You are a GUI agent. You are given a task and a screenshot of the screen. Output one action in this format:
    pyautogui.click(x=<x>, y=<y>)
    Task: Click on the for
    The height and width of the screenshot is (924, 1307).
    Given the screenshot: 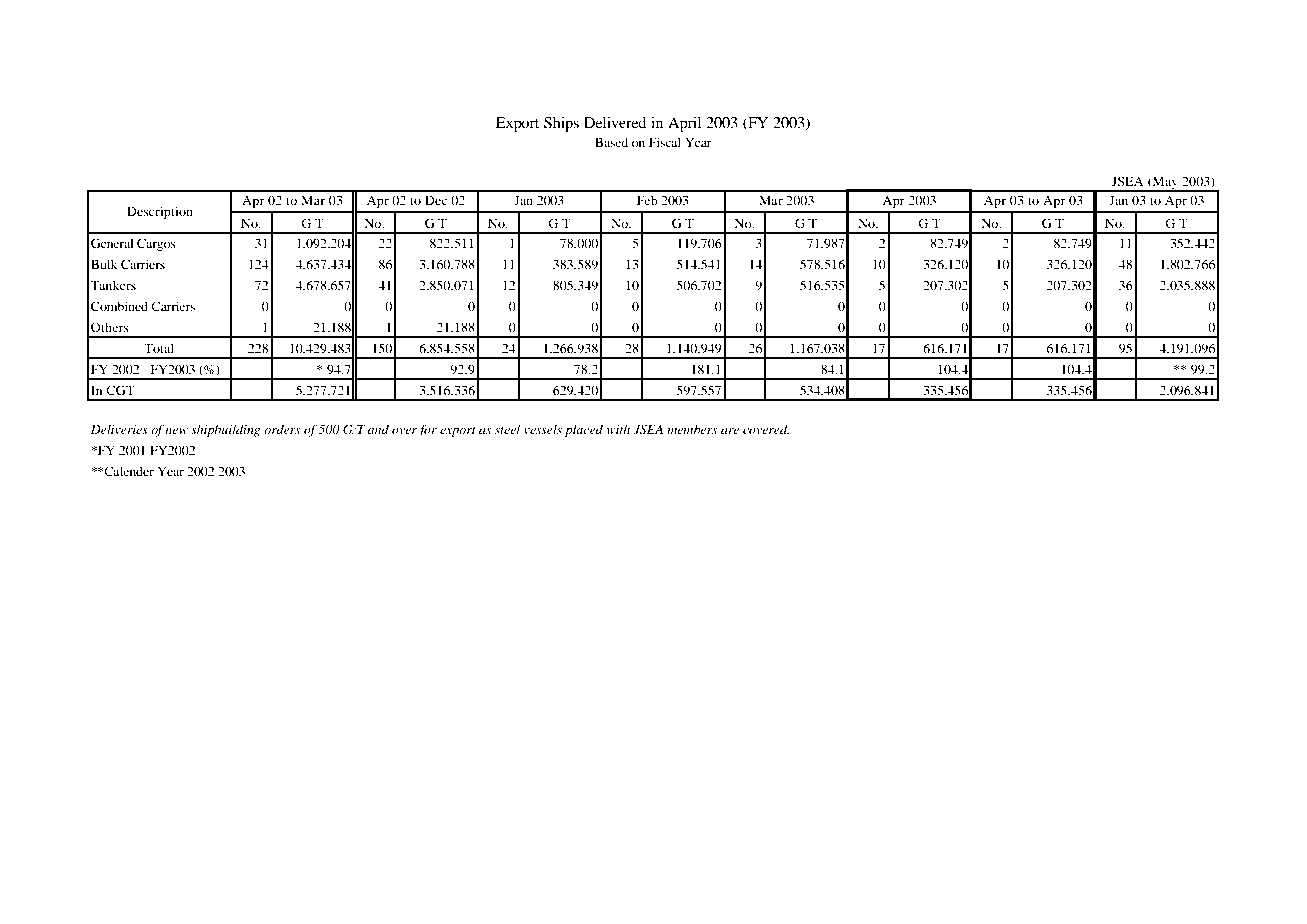 What is the action you would take?
    pyautogui.click(x=427, y=430)
